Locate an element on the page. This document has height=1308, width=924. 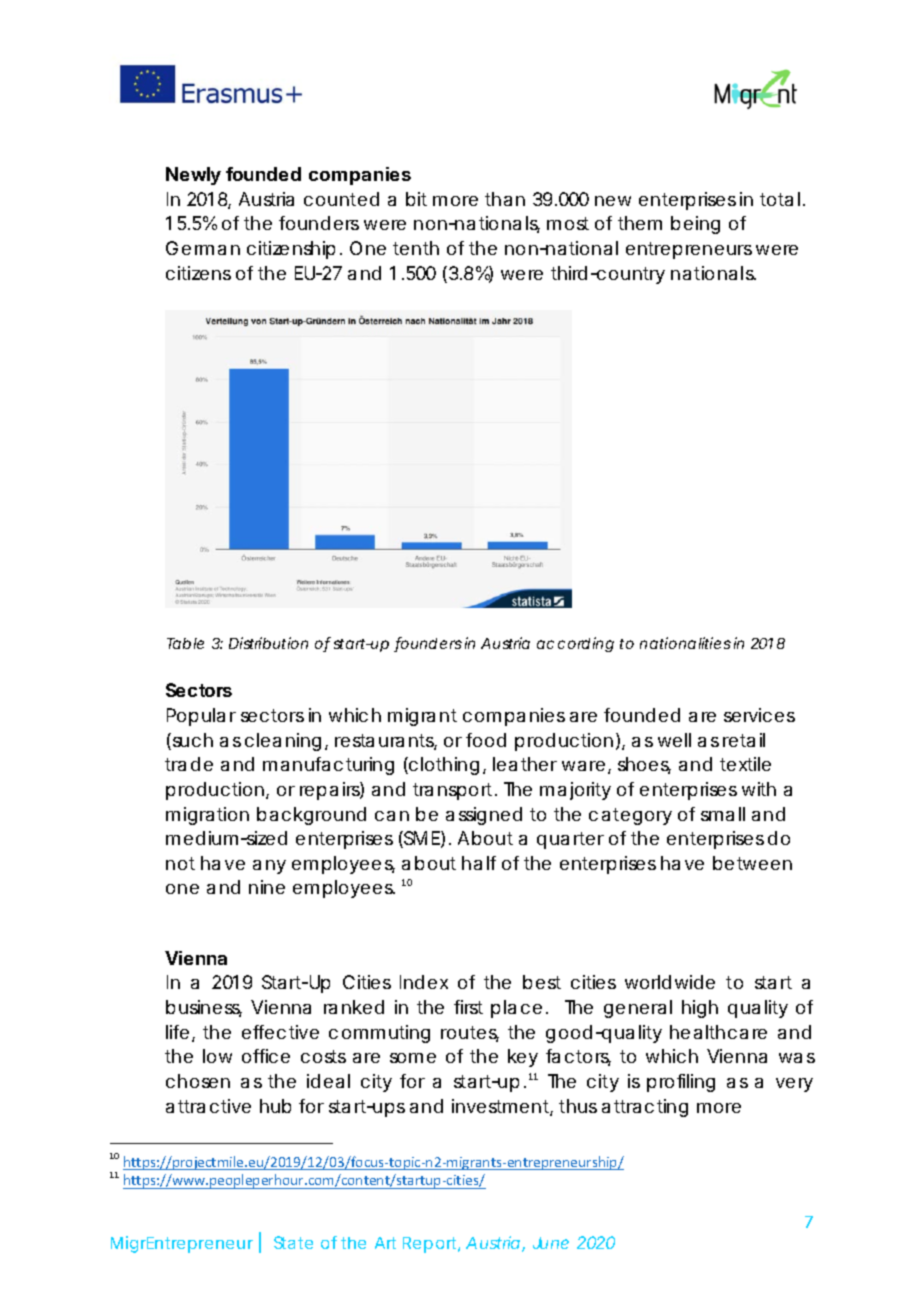
attracting is located at coordinates (645, 1108).
